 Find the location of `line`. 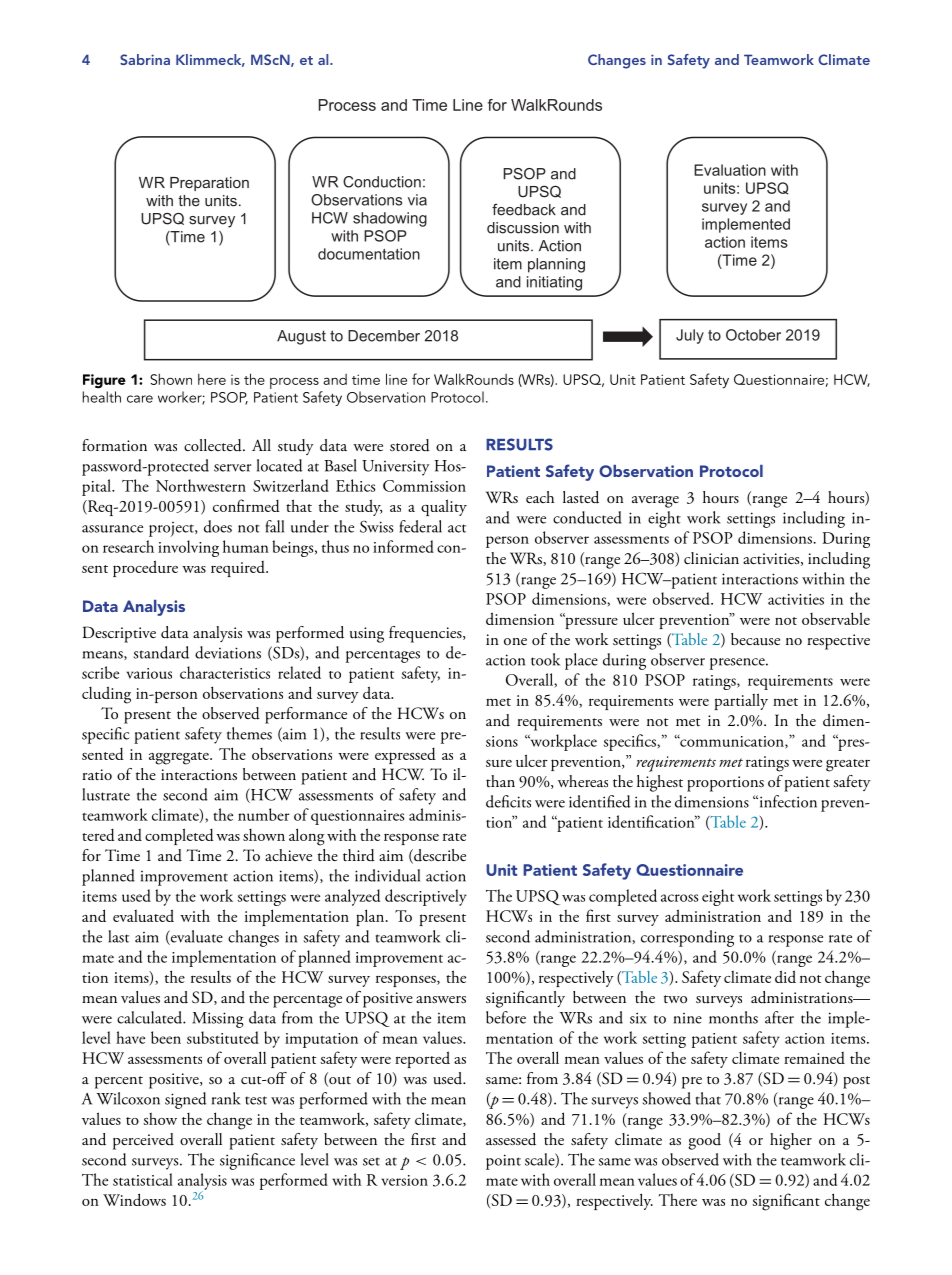

line is located at coordinates (396, 379).
